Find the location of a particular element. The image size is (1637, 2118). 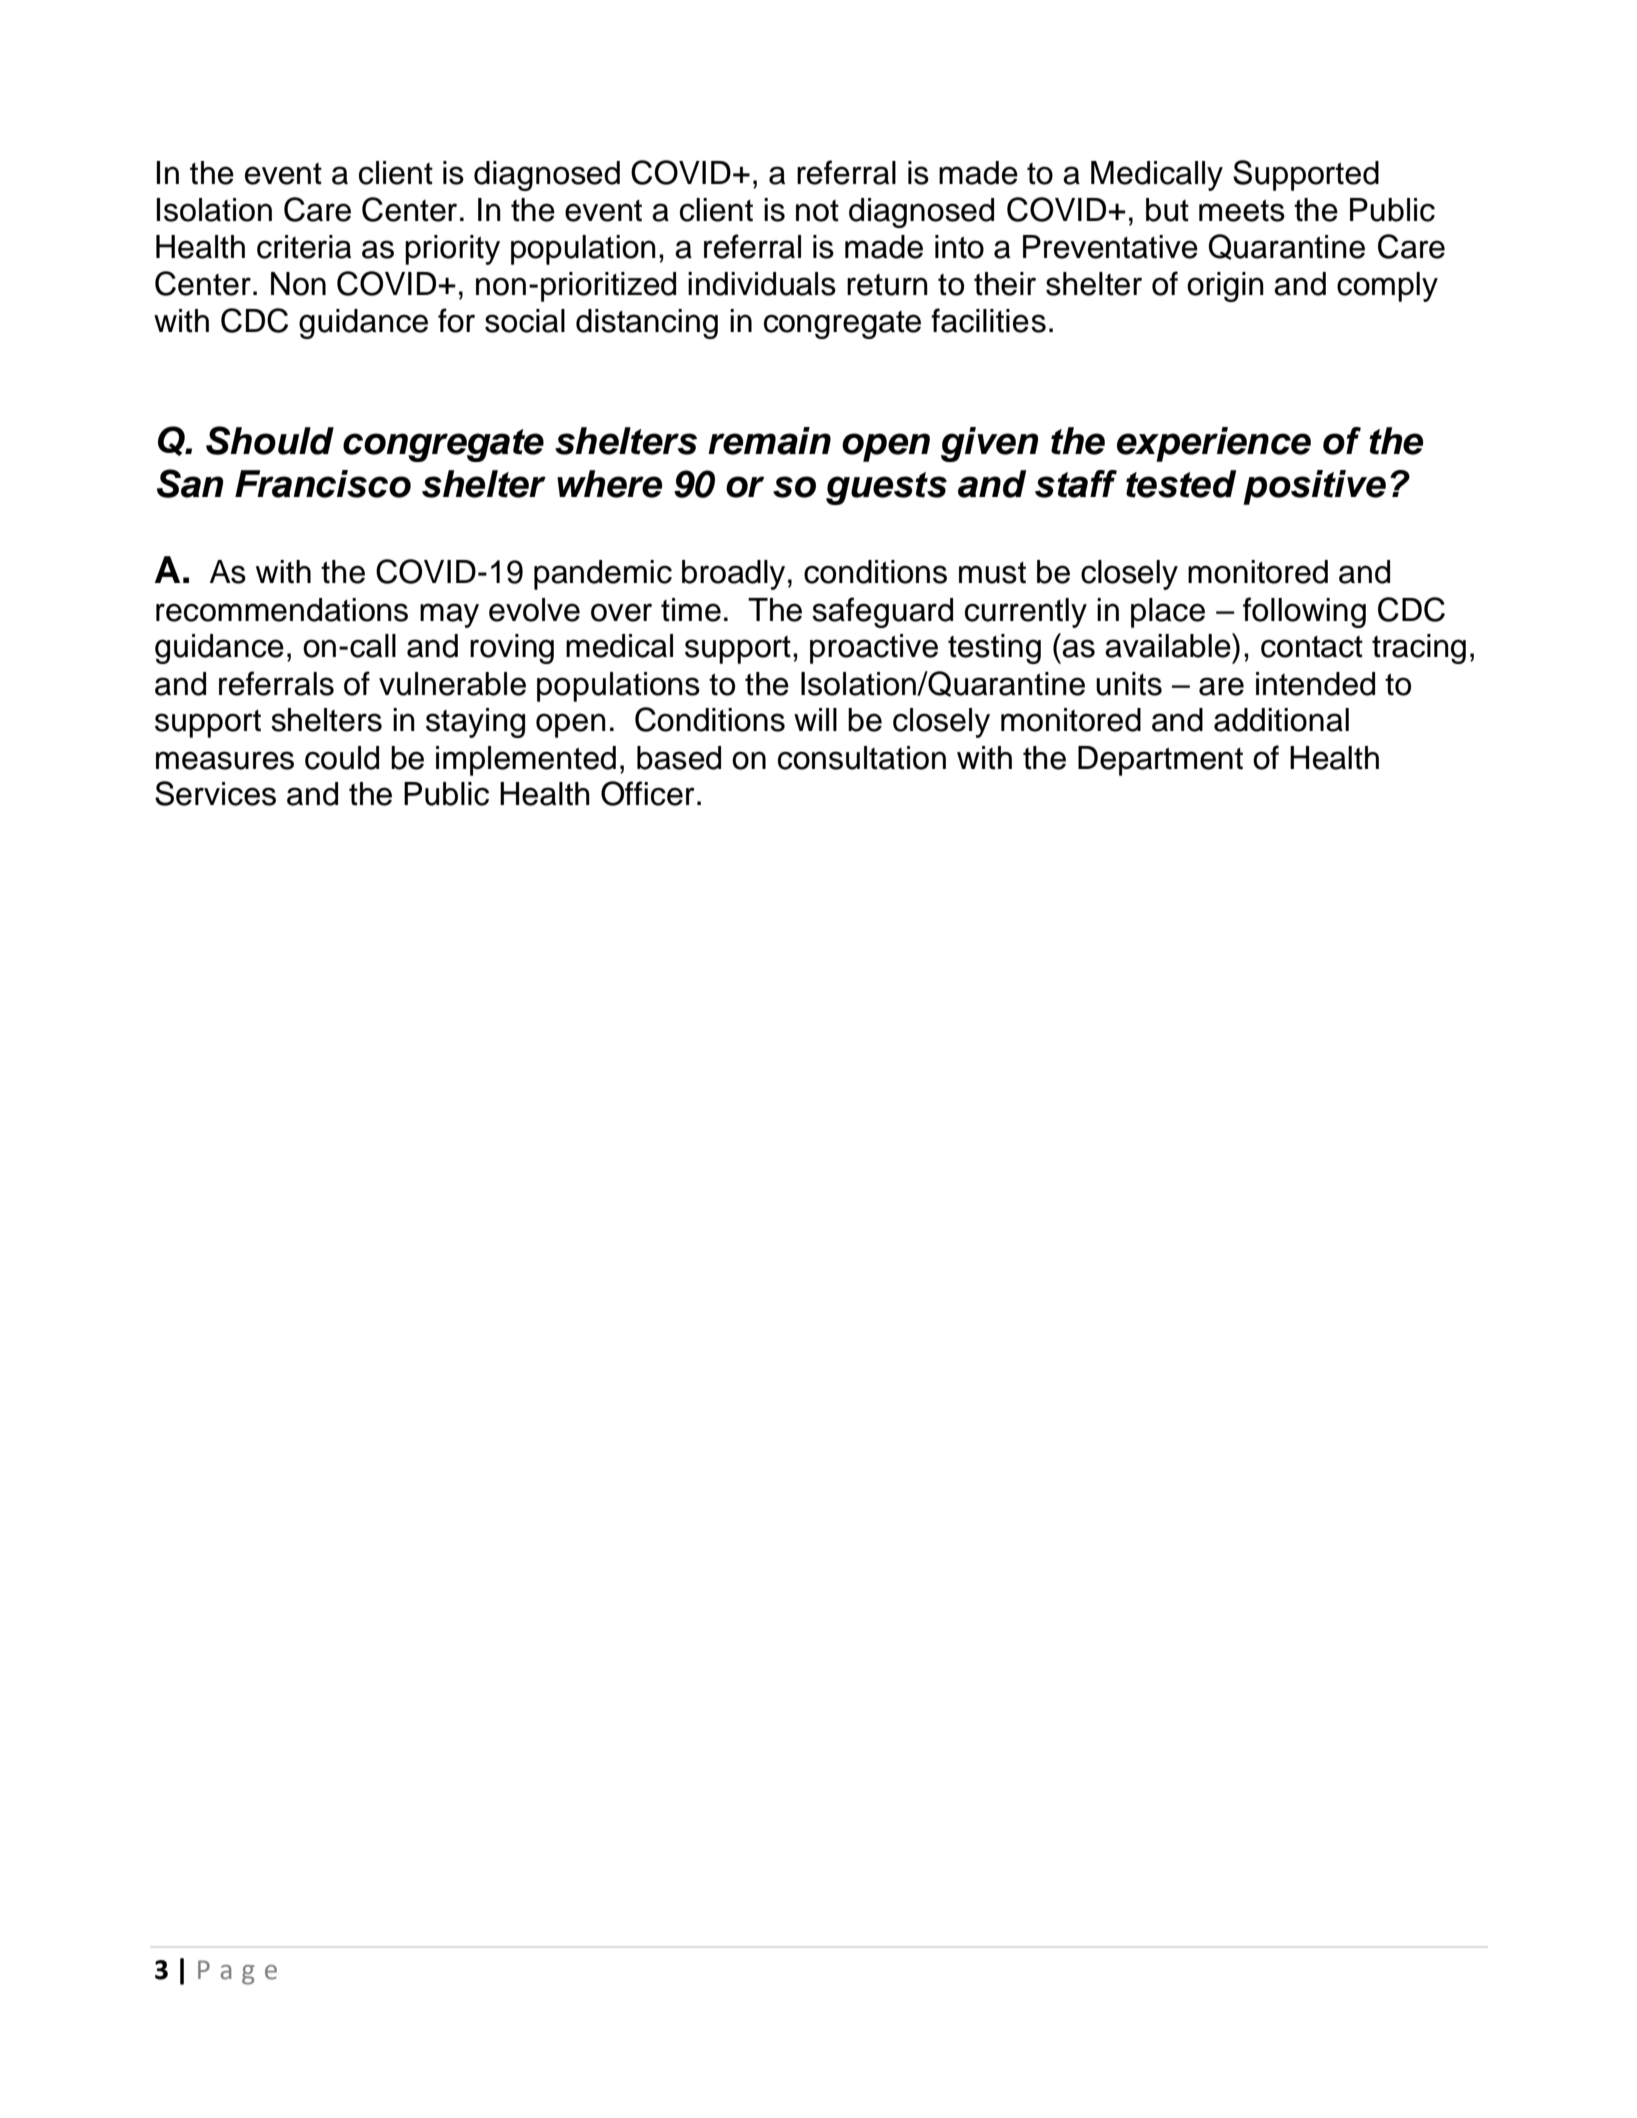

could is located at coordinates (342, 758).
